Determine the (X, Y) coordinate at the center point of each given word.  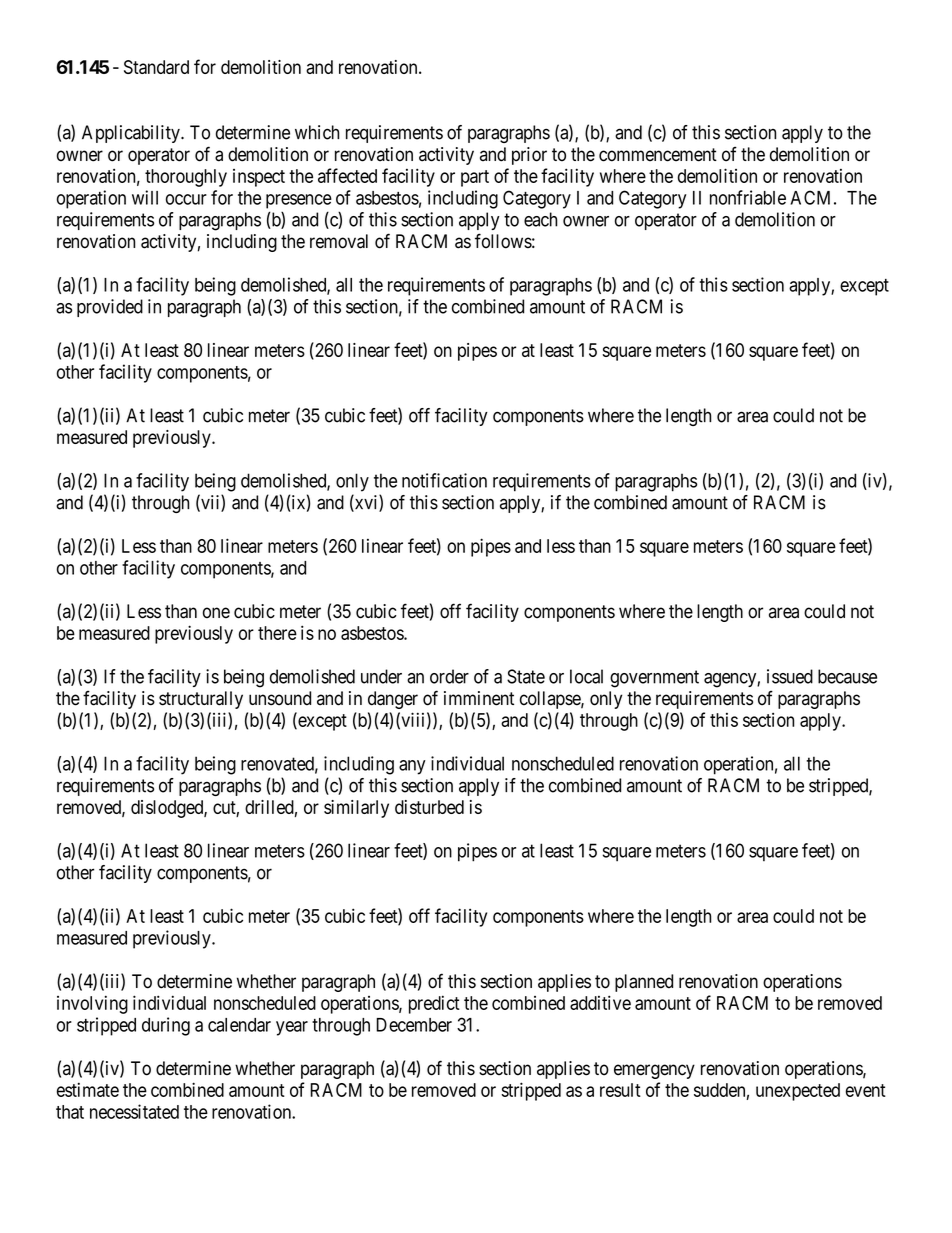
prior (529, 156)
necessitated (134, 1111)
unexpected (798, 1092)
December (414, 1025)
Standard (156, 67)
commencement (658, 155)
